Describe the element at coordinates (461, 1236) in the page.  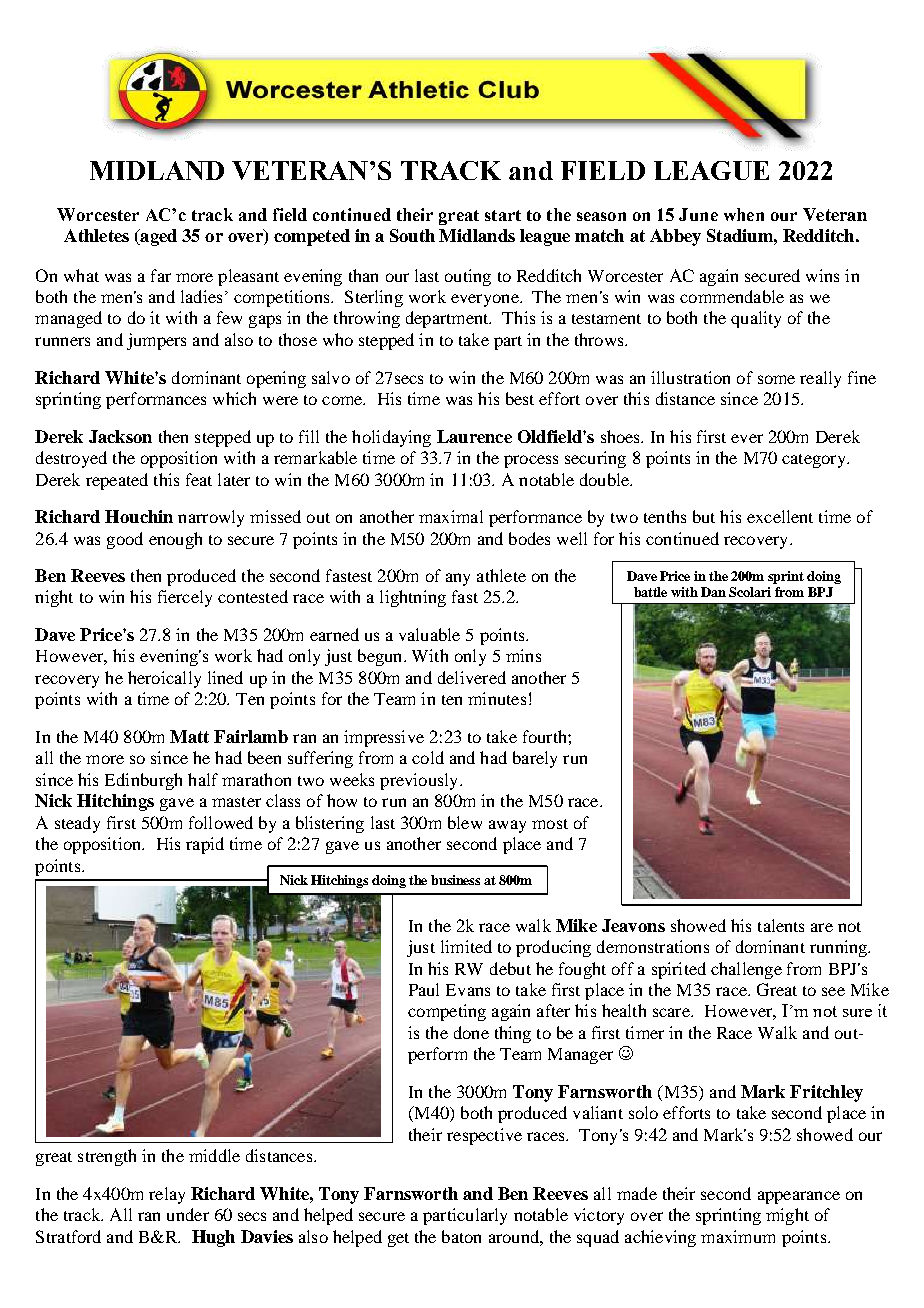
I see `baton` at that location.
